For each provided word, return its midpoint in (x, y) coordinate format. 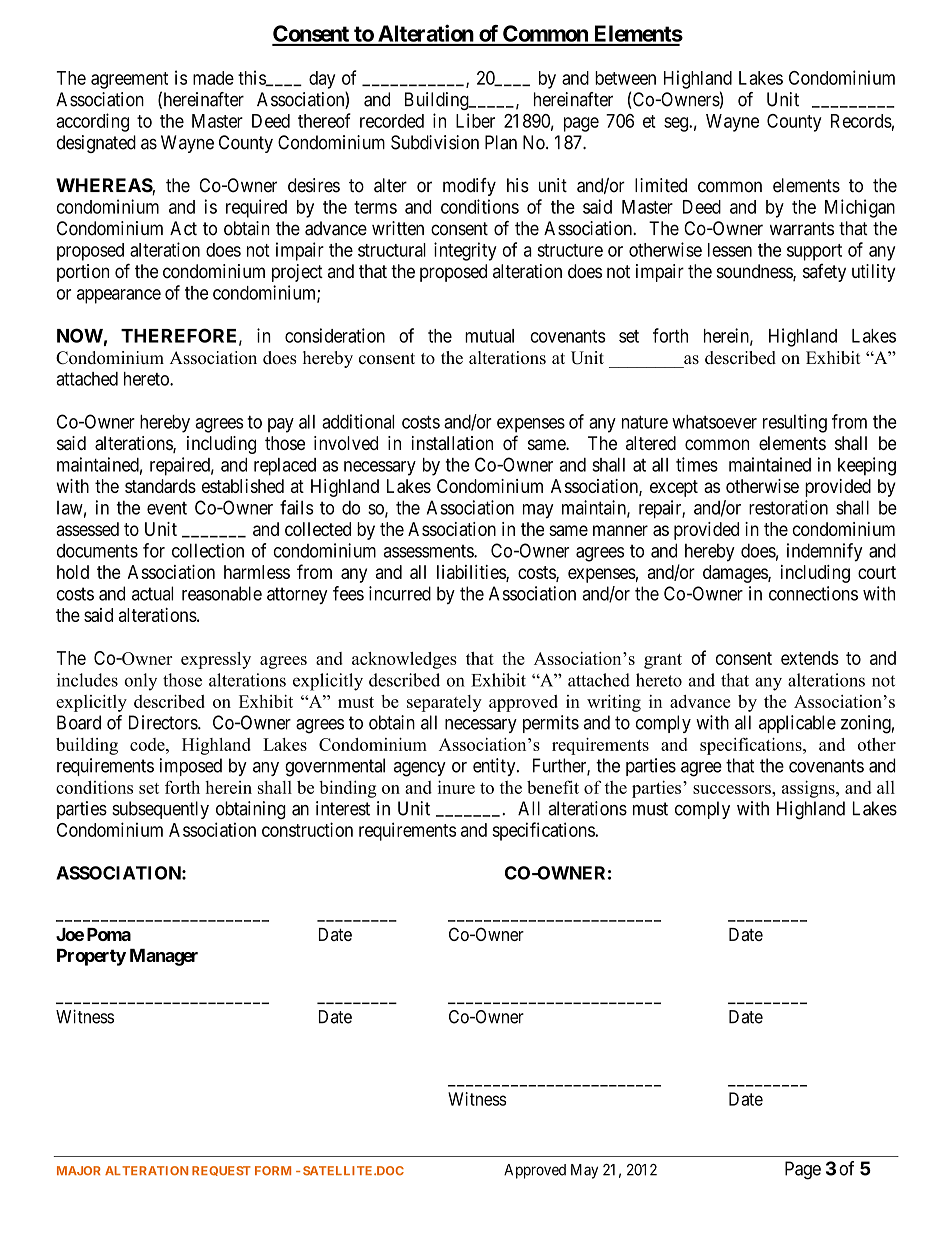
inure (456, 787)
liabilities (472, 573)
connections (813, 593)
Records (861, 121)
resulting (795, 423)
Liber (475, 120)
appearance (119, 296)
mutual (489, 336)
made (213, 78)
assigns (809, 789)
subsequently (160, 810)
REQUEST (221, 1171)
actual (152, 593)
